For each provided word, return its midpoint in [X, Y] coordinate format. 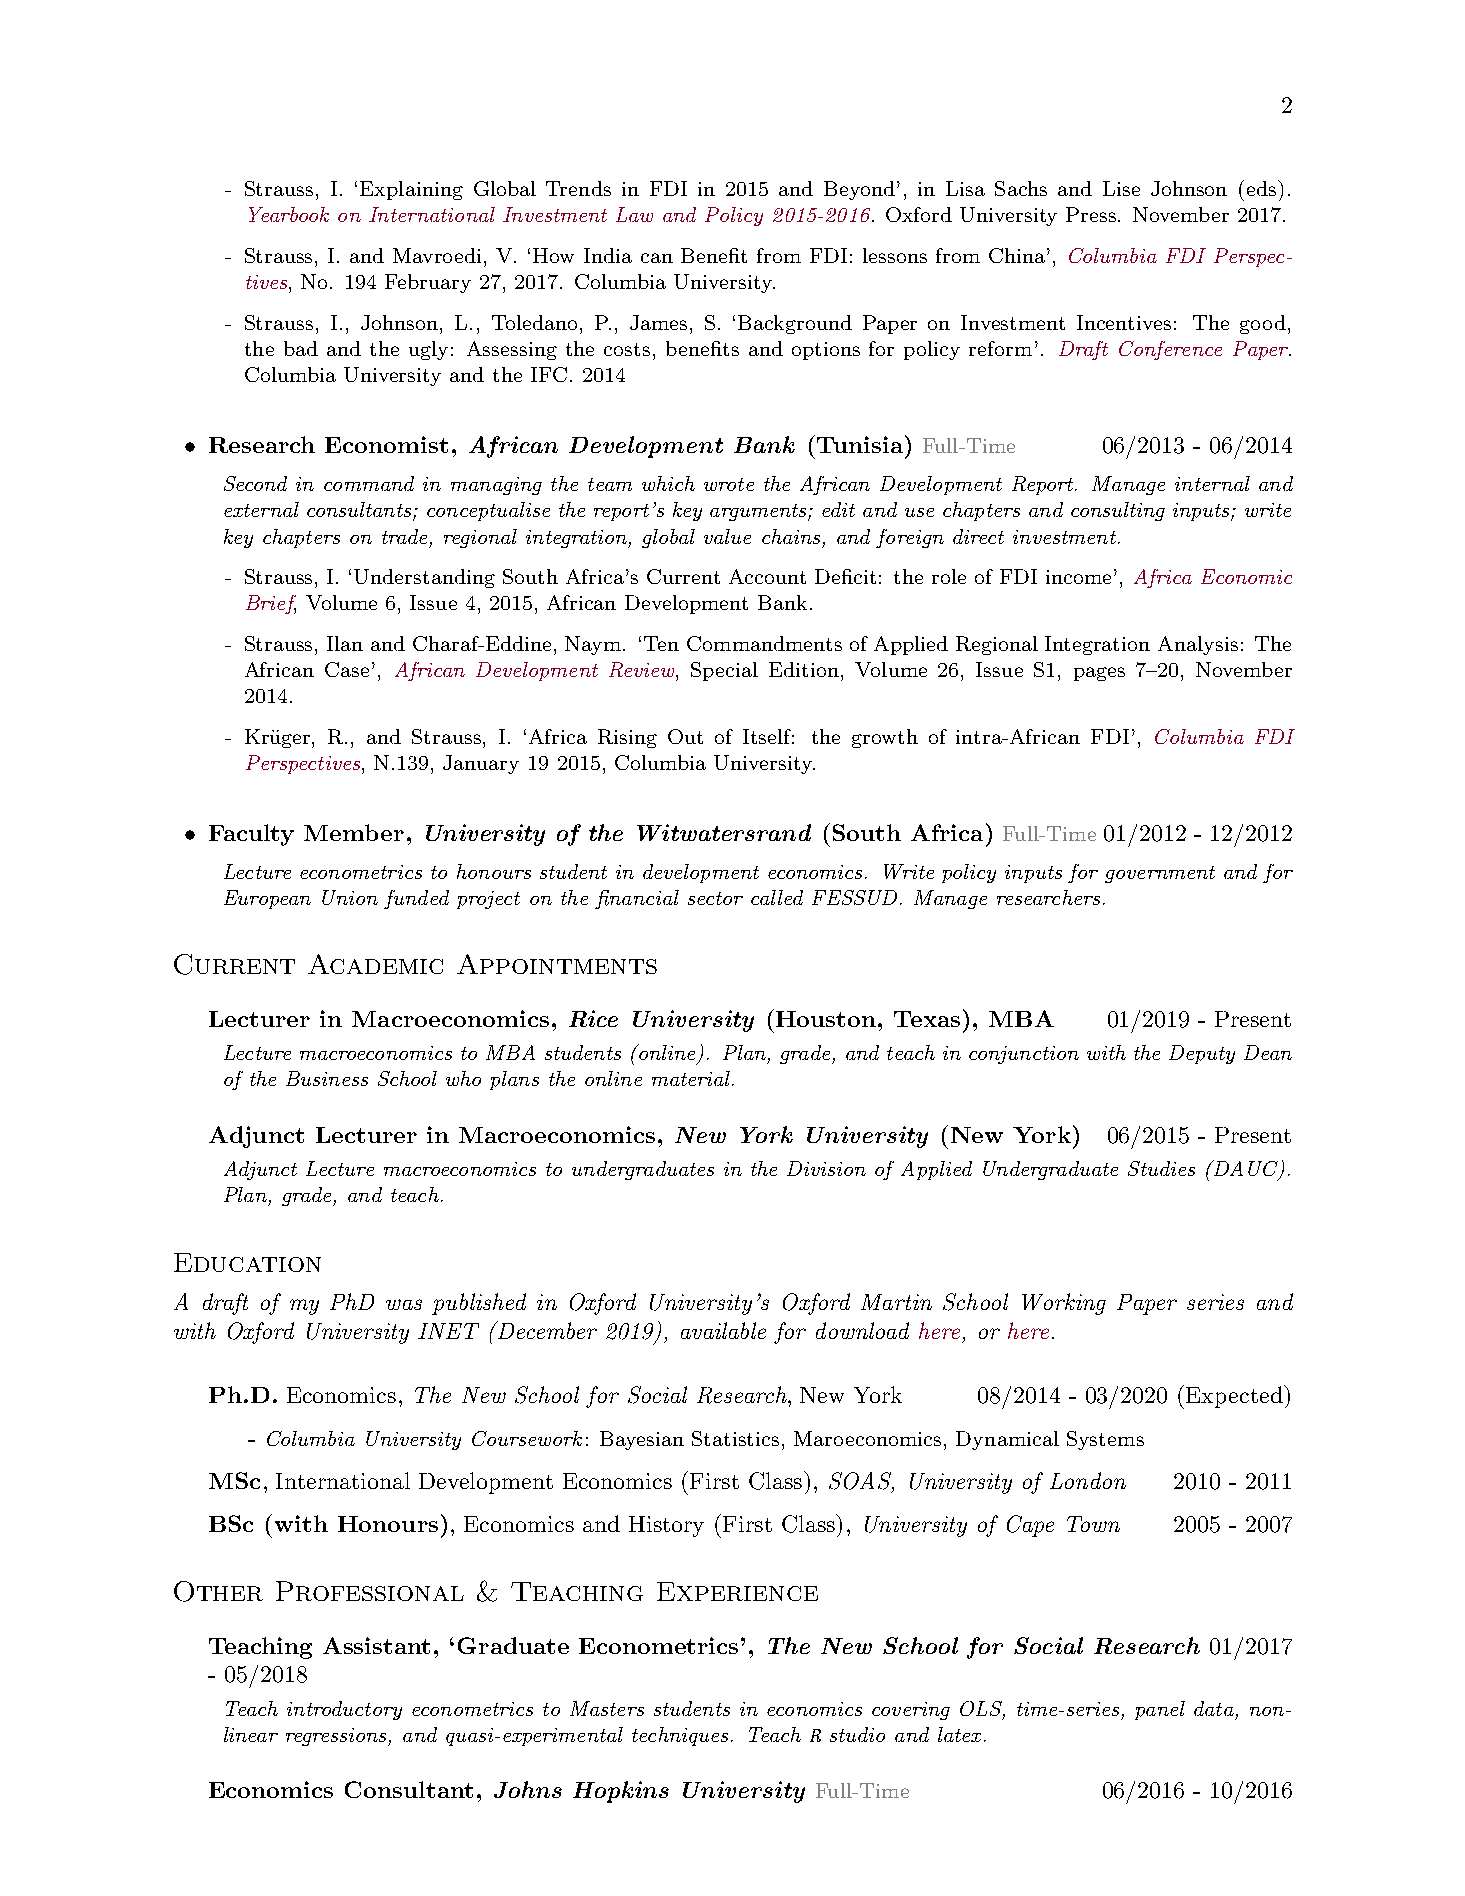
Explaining [411, 190]
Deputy [1202, 1054]
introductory [344, 1710]
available [723, 1330]
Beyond [859, 190]
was [404, 1304]
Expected [1235, 1396]
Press [1092, 214]
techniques [680, 1736]
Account [767, 576]
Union [350, 897]
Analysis [1198, 645]
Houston [827, 1019]
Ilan [345, 643]
